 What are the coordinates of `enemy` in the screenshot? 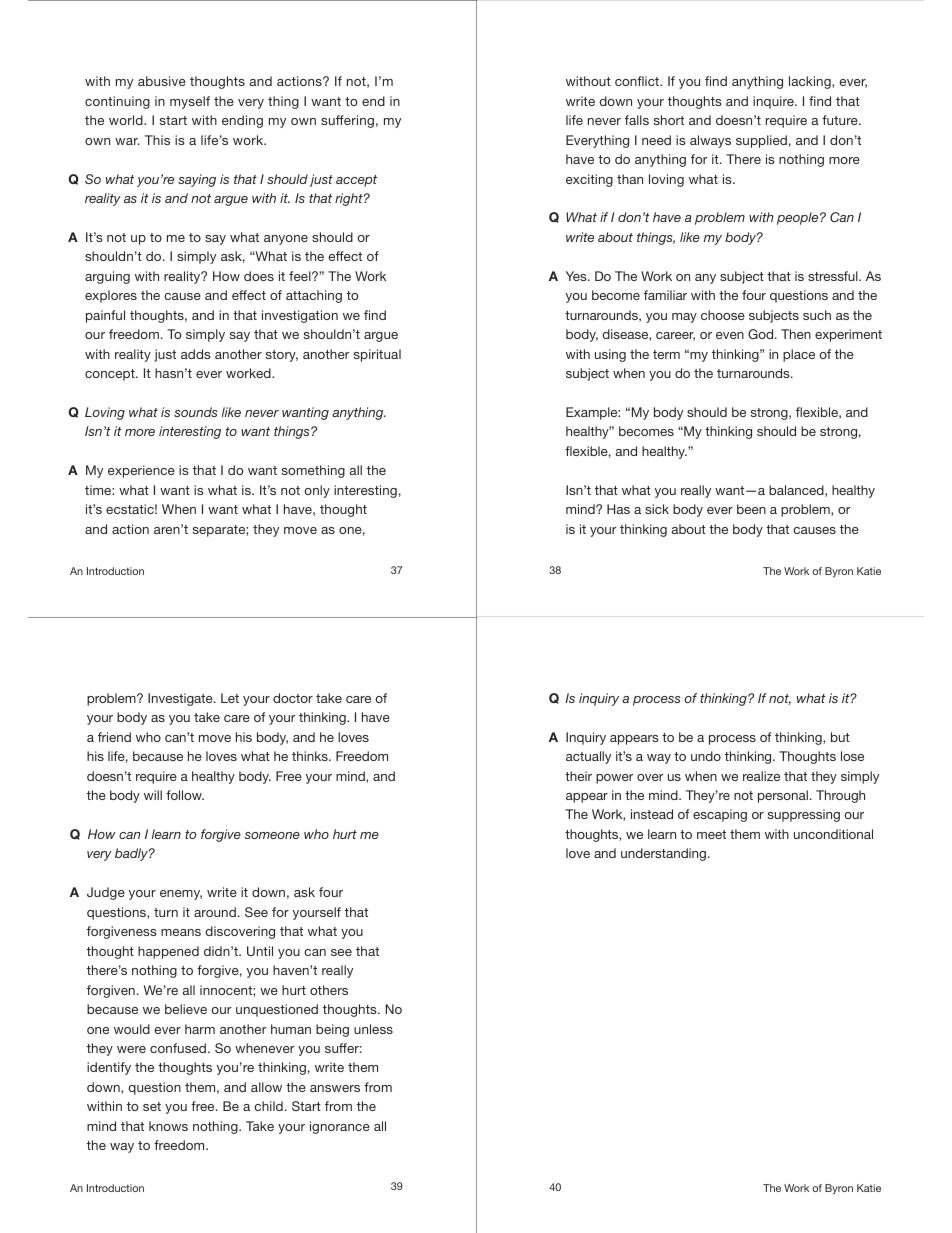 It's located at (181, 895).
